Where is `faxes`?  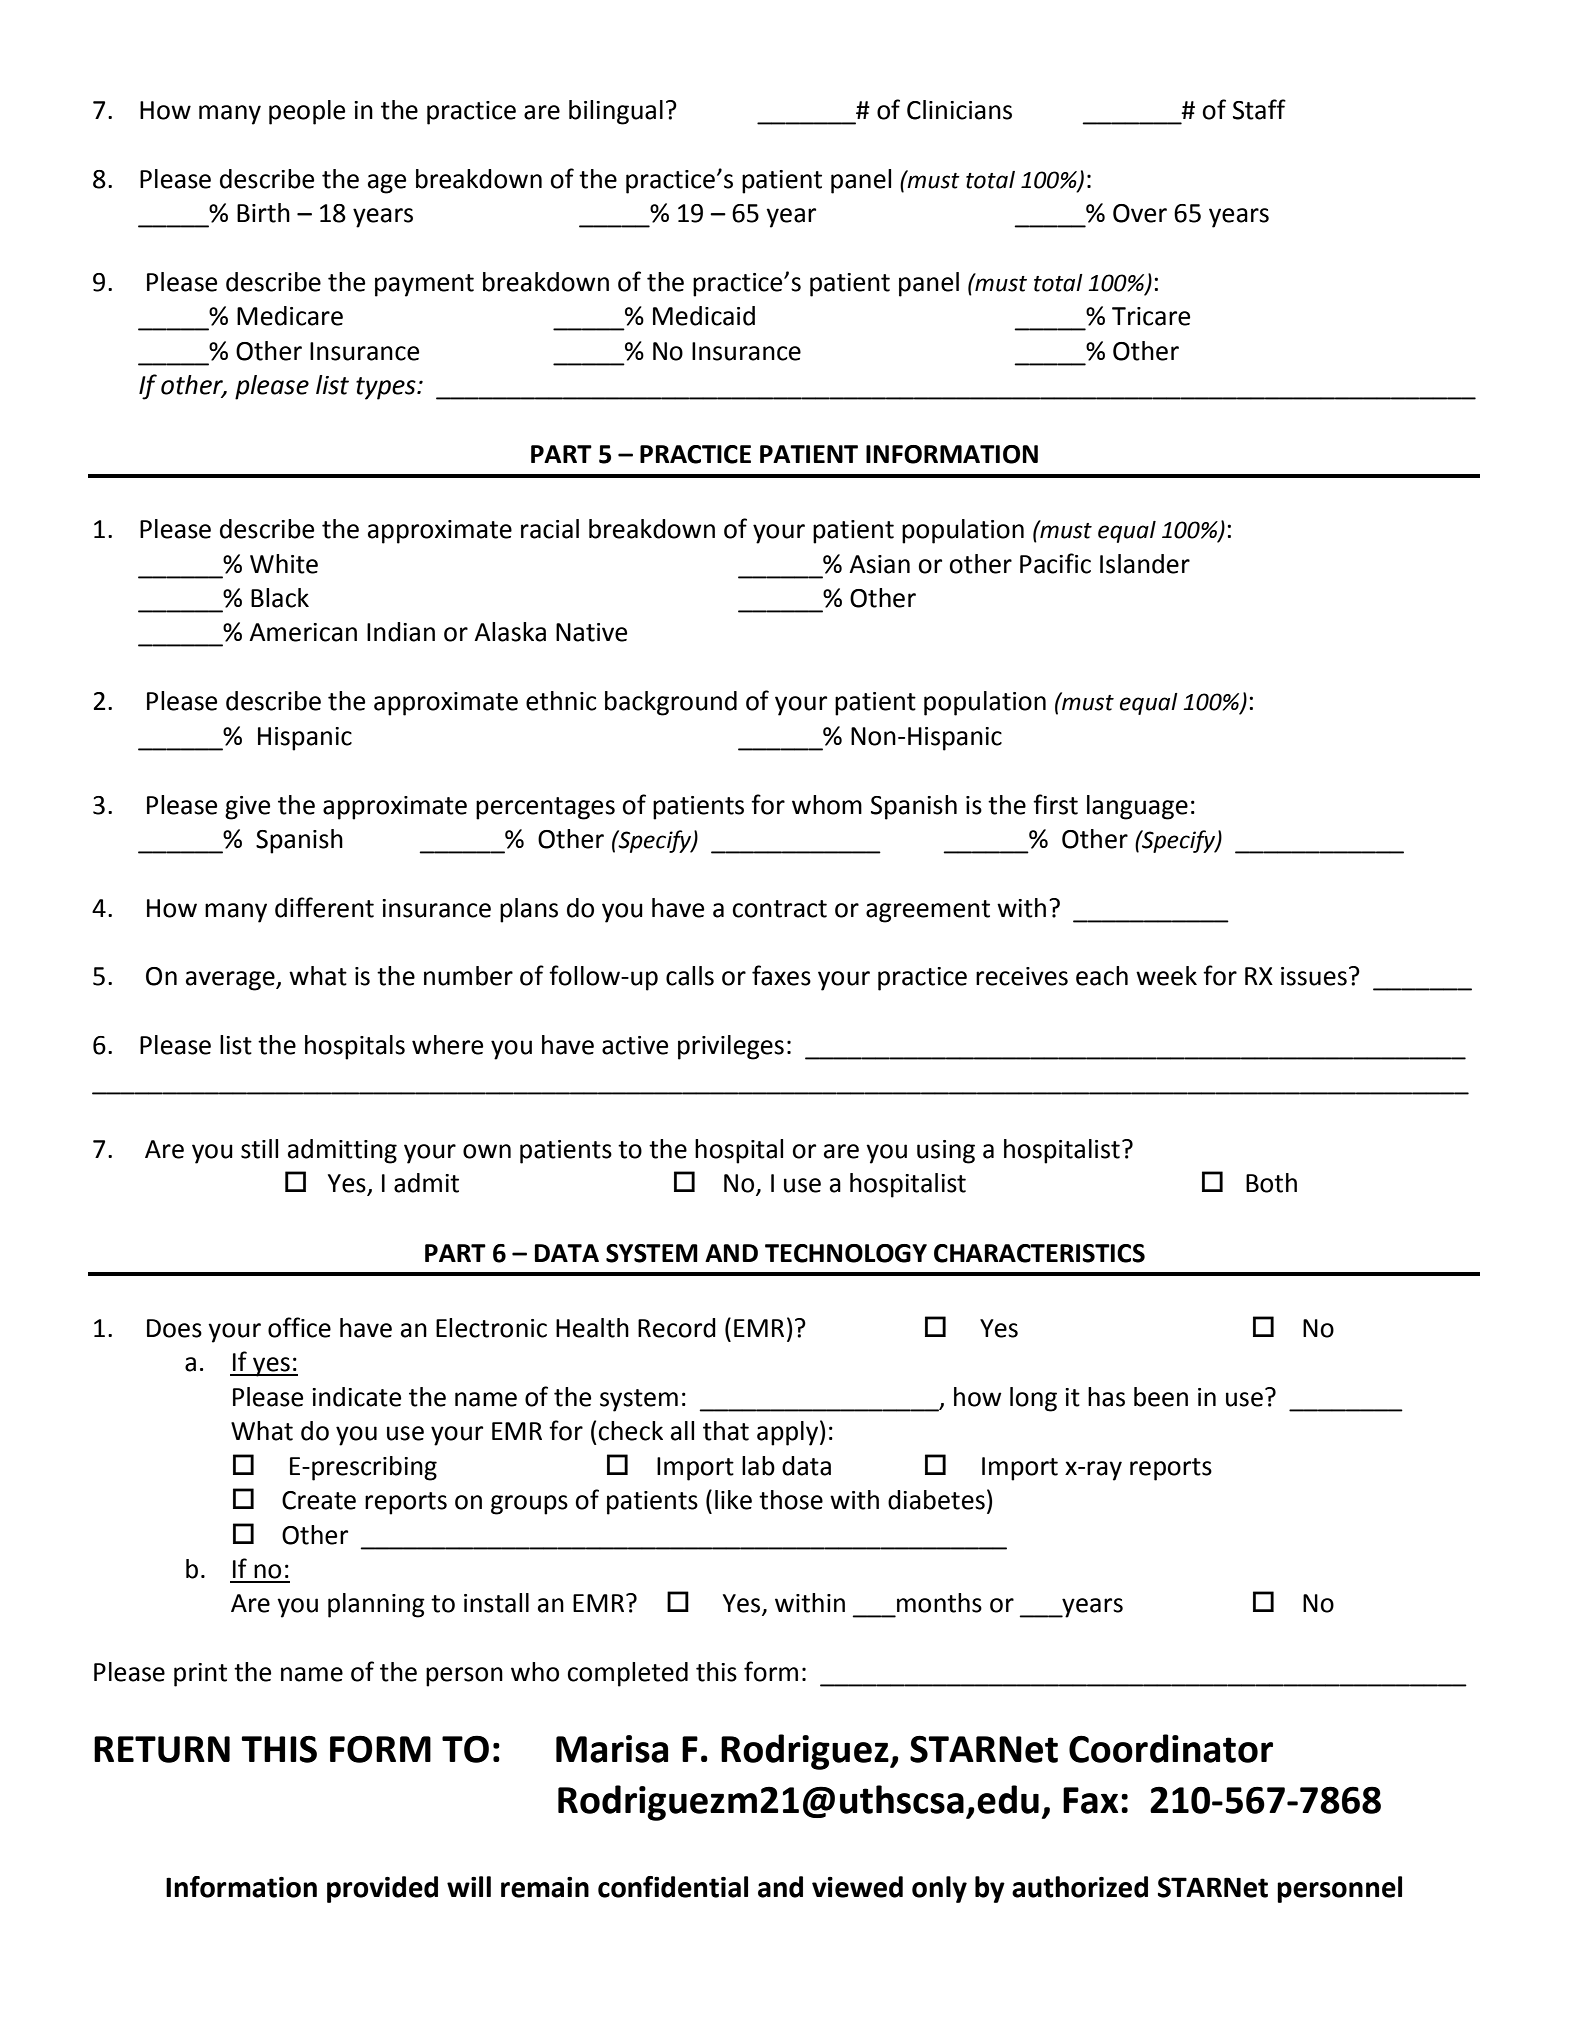 faxes is located at coordinates (781, 975).
